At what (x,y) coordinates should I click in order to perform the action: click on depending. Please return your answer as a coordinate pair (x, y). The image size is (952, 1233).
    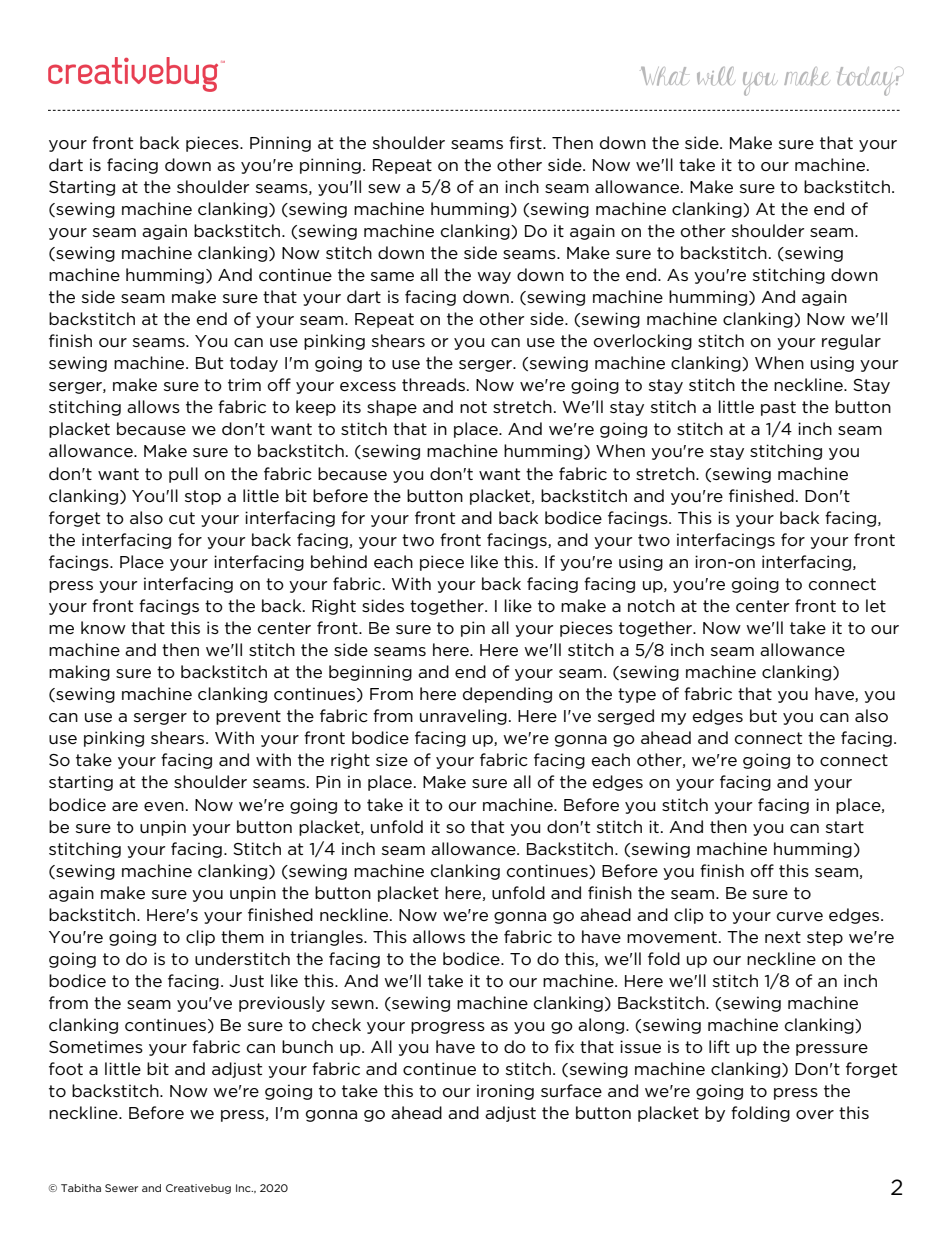
    Looking at the image, I should click on (507, 695).
